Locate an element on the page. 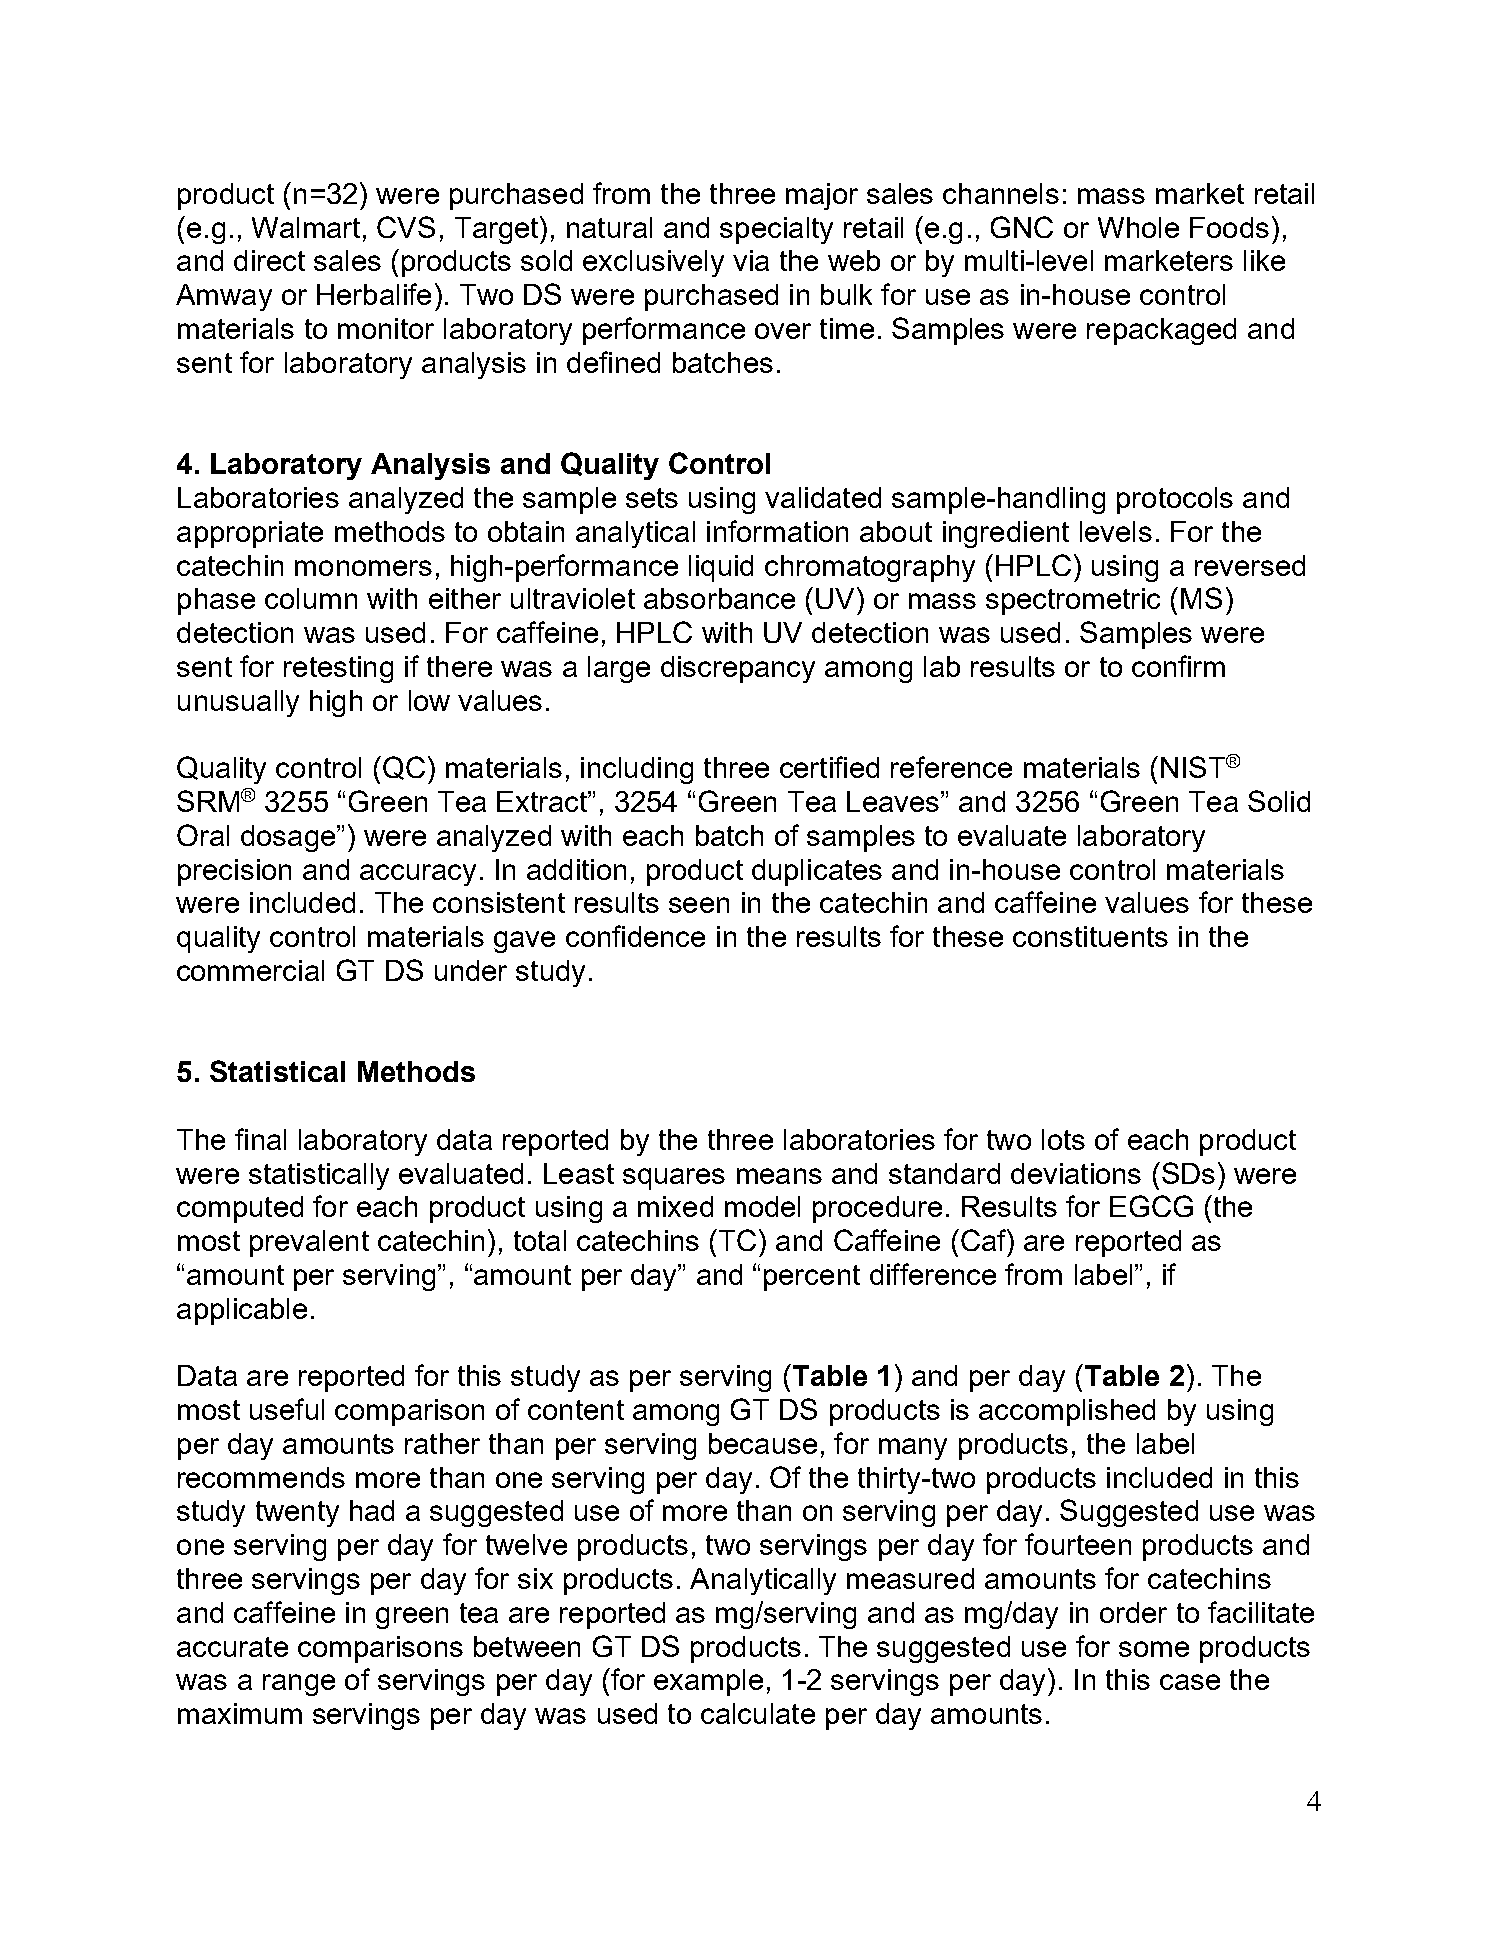 This image has height=1939, width=1498. absorbance is located at coordinates (719, 598).
